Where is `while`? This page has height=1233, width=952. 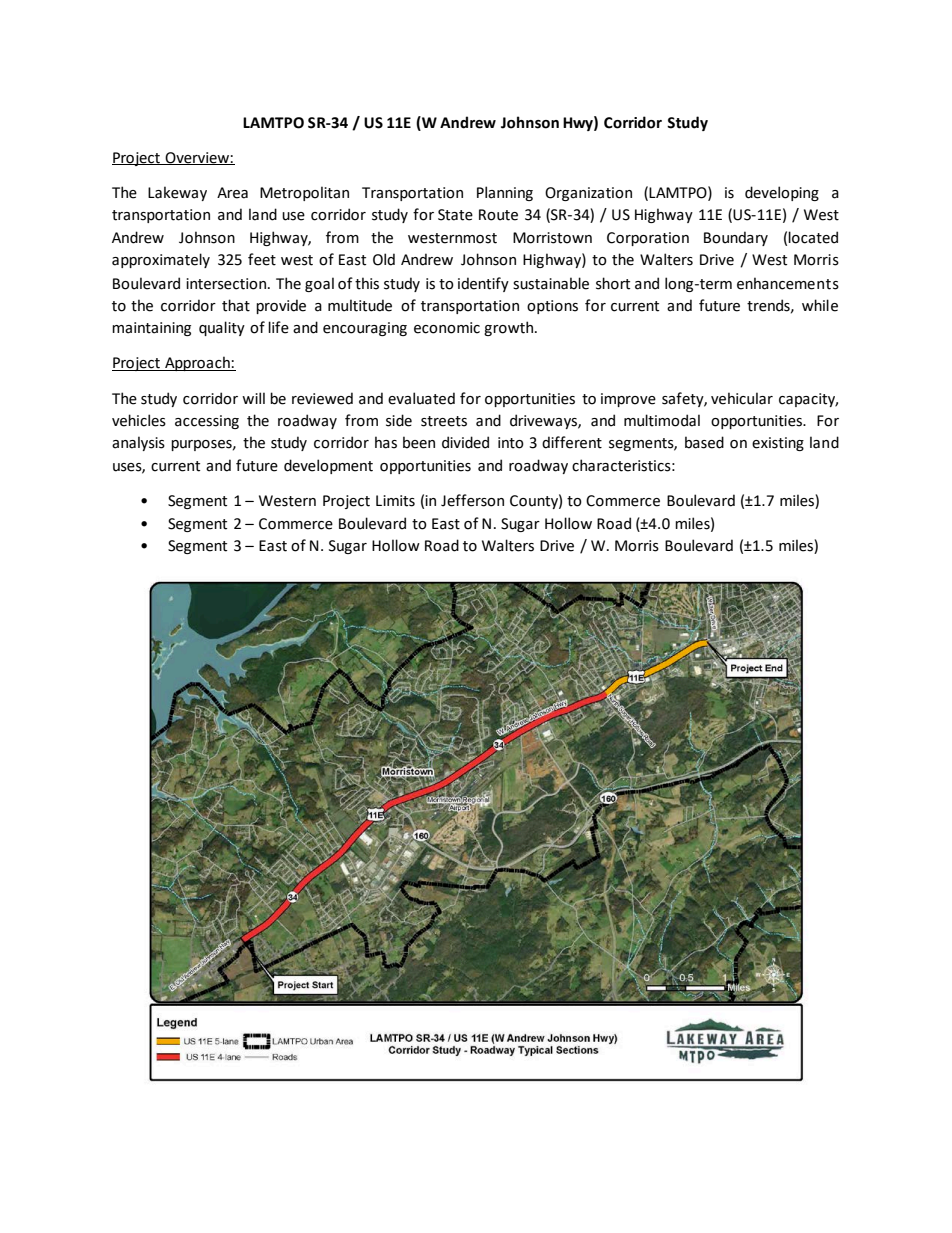 while is located at coordinates (820, 305).
